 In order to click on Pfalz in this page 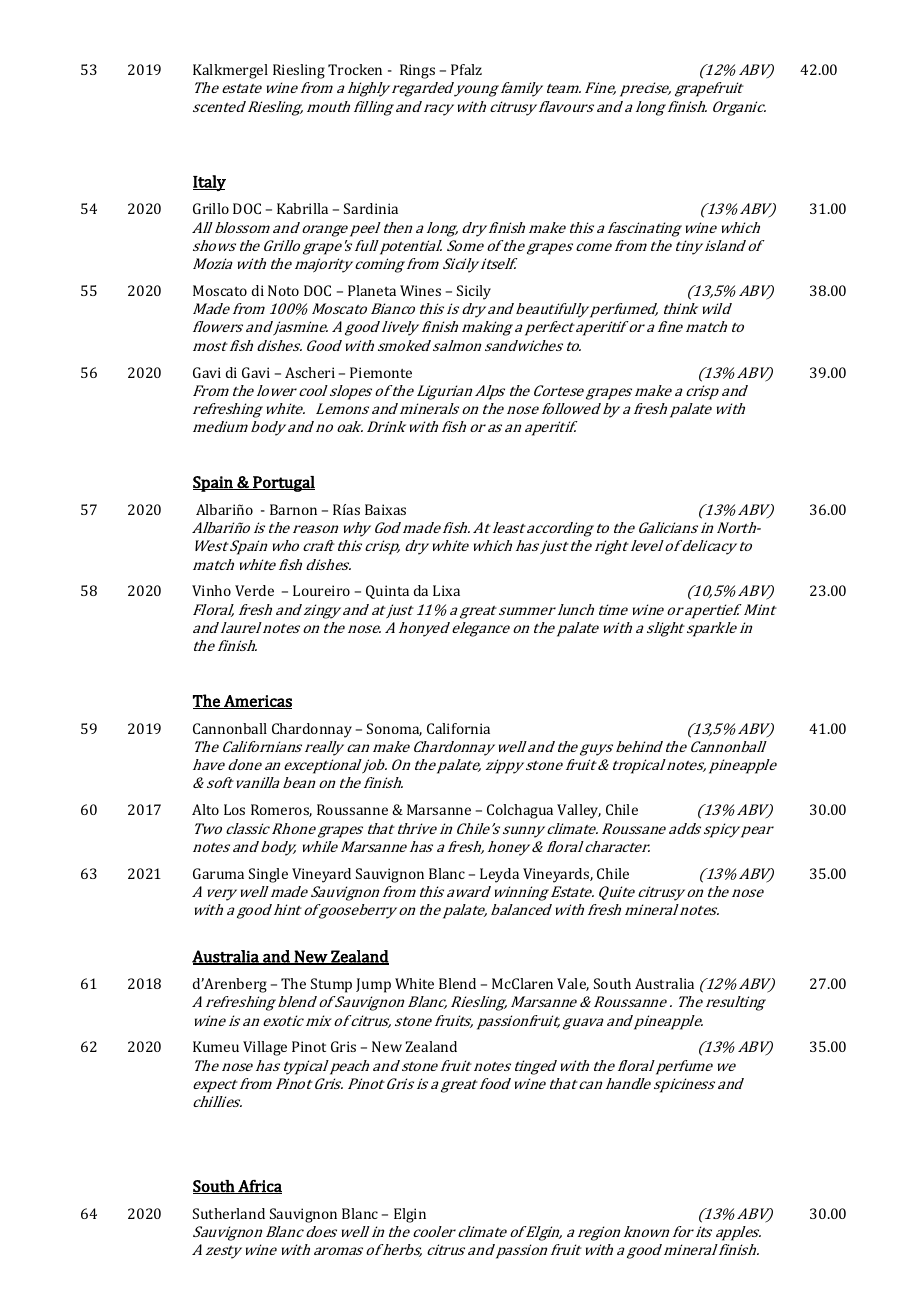, I will do `click(466, 69)`.
